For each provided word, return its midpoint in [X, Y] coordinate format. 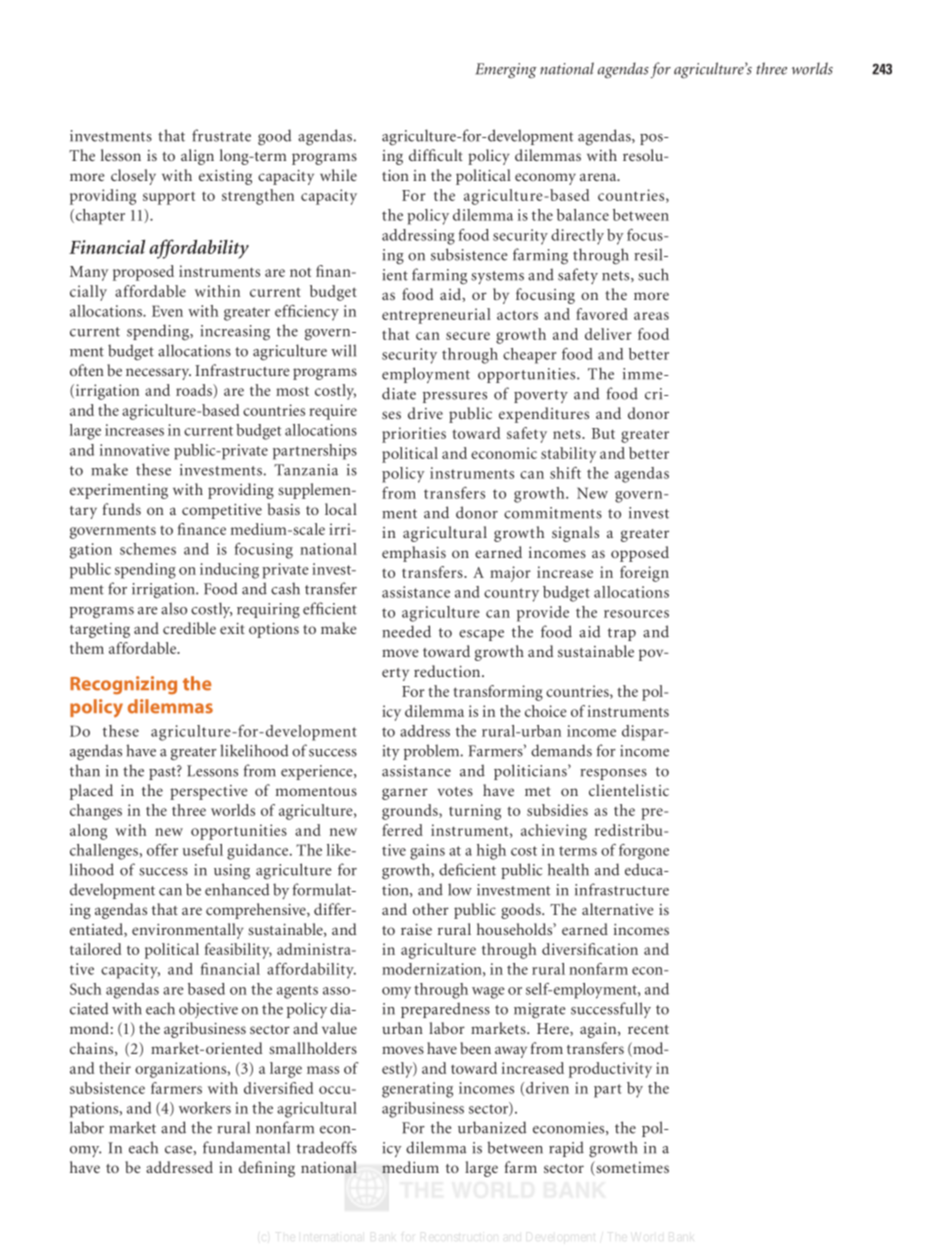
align [197, 157]
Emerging [506, 71]
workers [205, 1108]
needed [406, 631]
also [174, 608]
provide [543, 614]
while [338, 175]
